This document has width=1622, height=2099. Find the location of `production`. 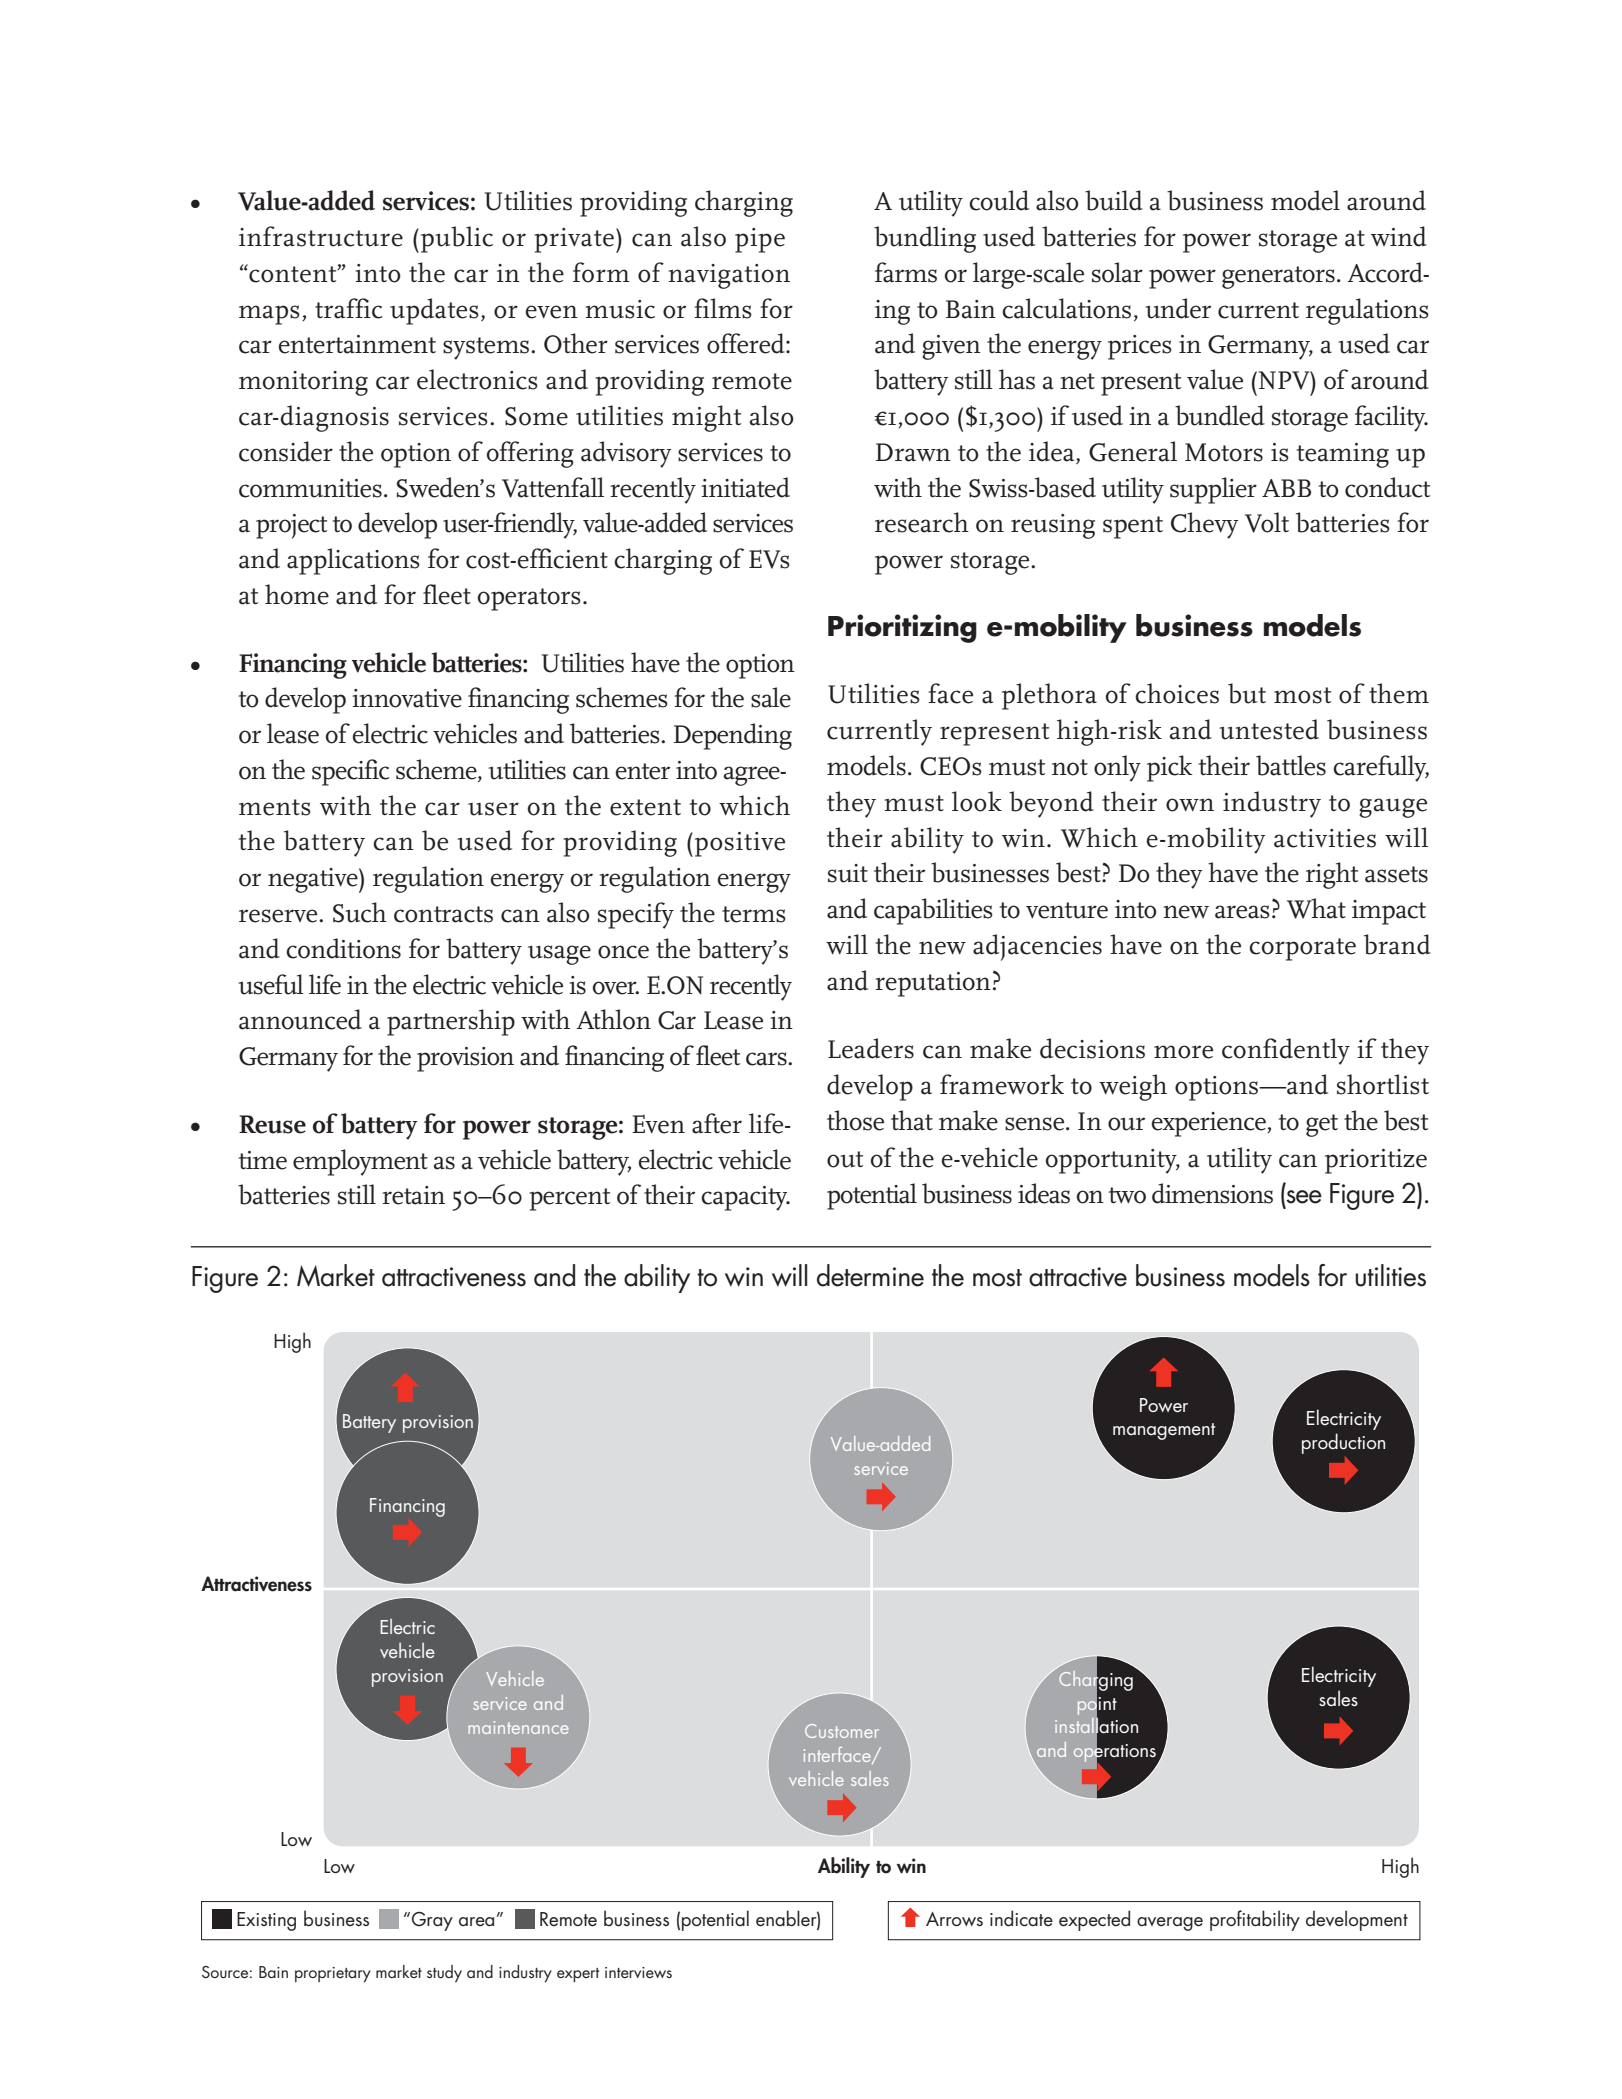

production is located at coordinates (1343, 1443).
